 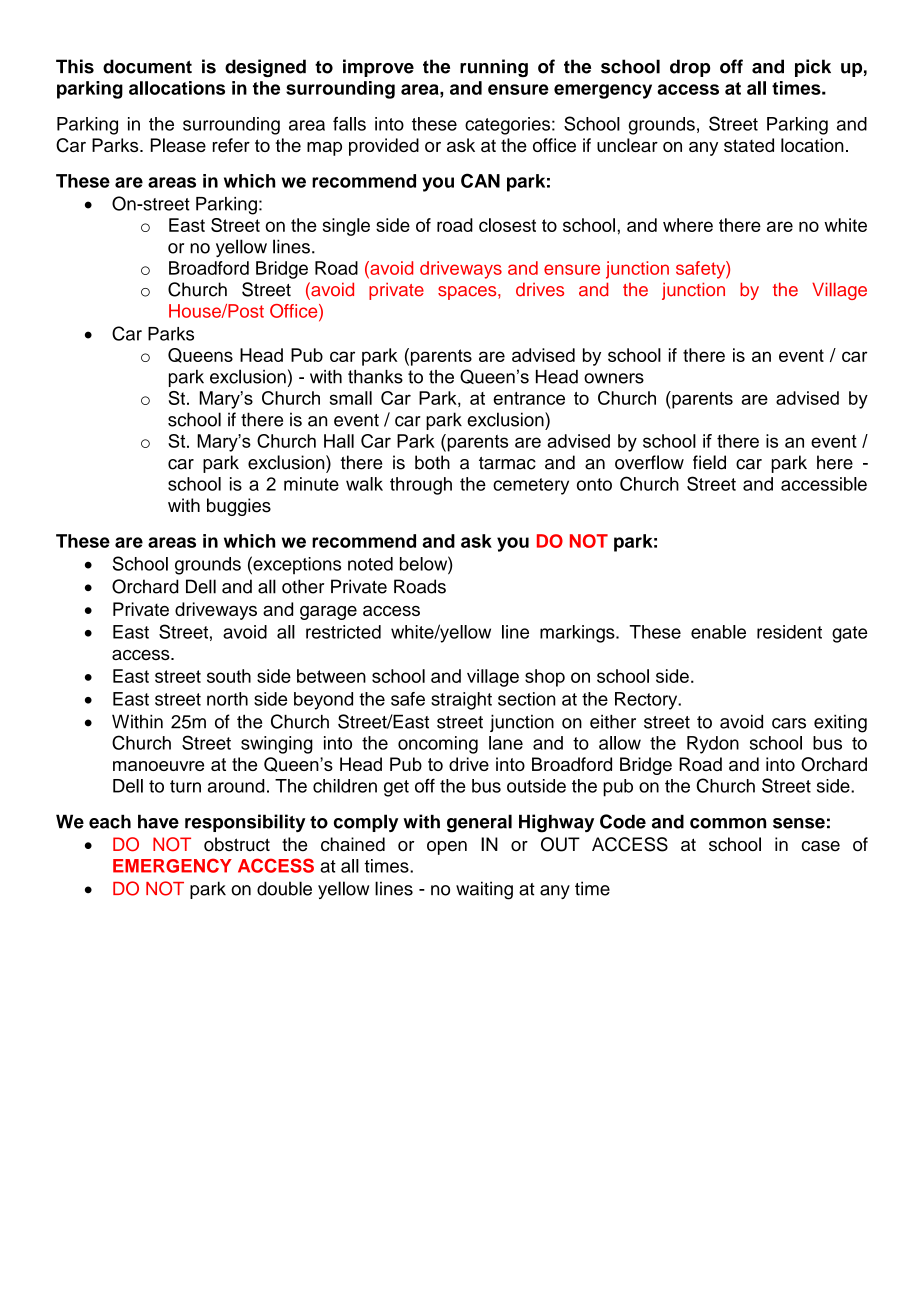 What do you see at coordinates (614, 378) in the screenshot?
I see `owners` at bounding box center [614, 378].
